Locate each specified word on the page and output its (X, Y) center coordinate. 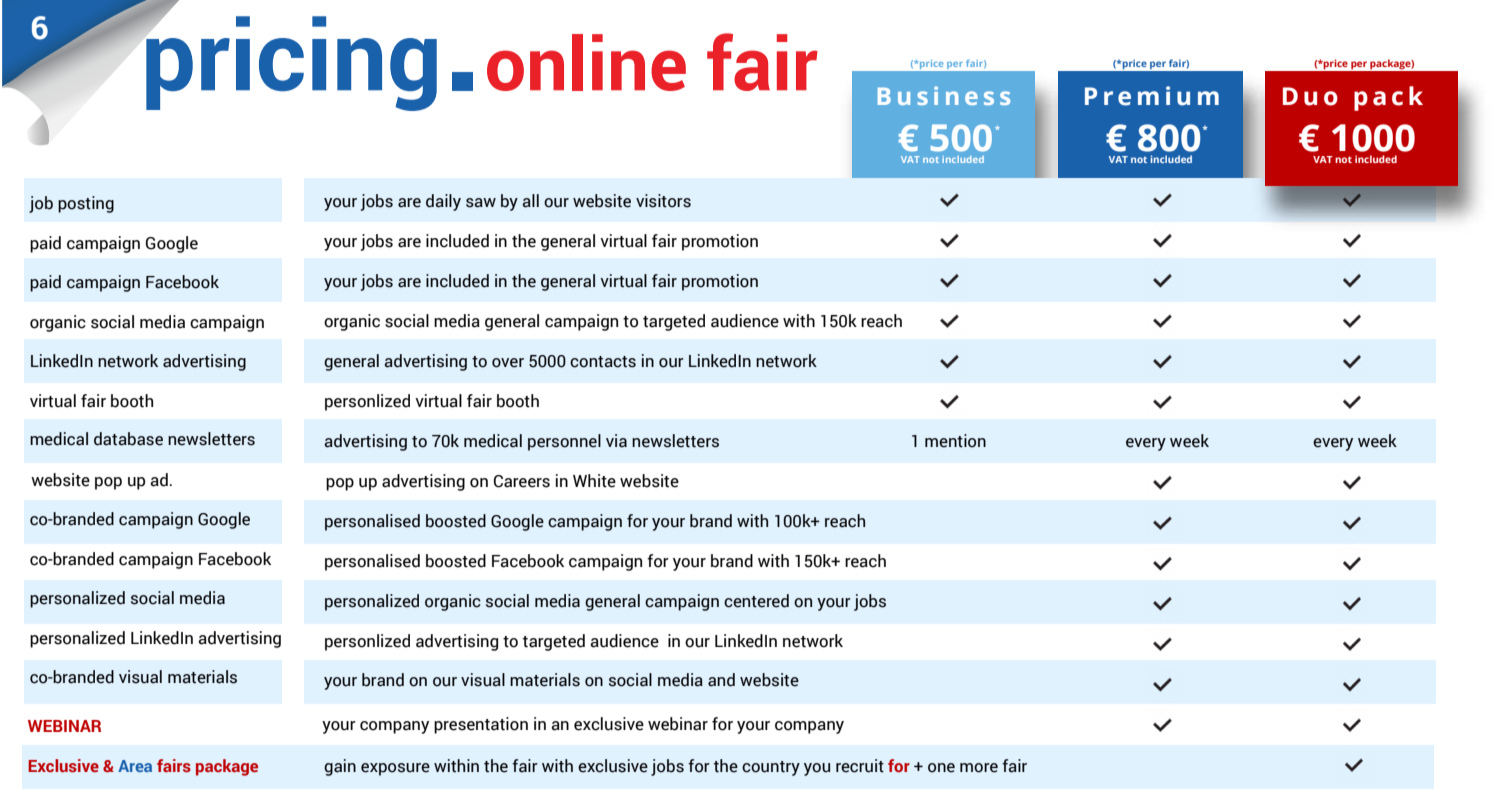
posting (86, 204)
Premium (1152, 96)
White (594, 481)
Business (944, 95)
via (616, 441)
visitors (663, 201)
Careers (522, 481)
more (979, 768)
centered (756, 601)
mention (955, 441)
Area (135, 766)
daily (443, 202)
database (128, 439)
